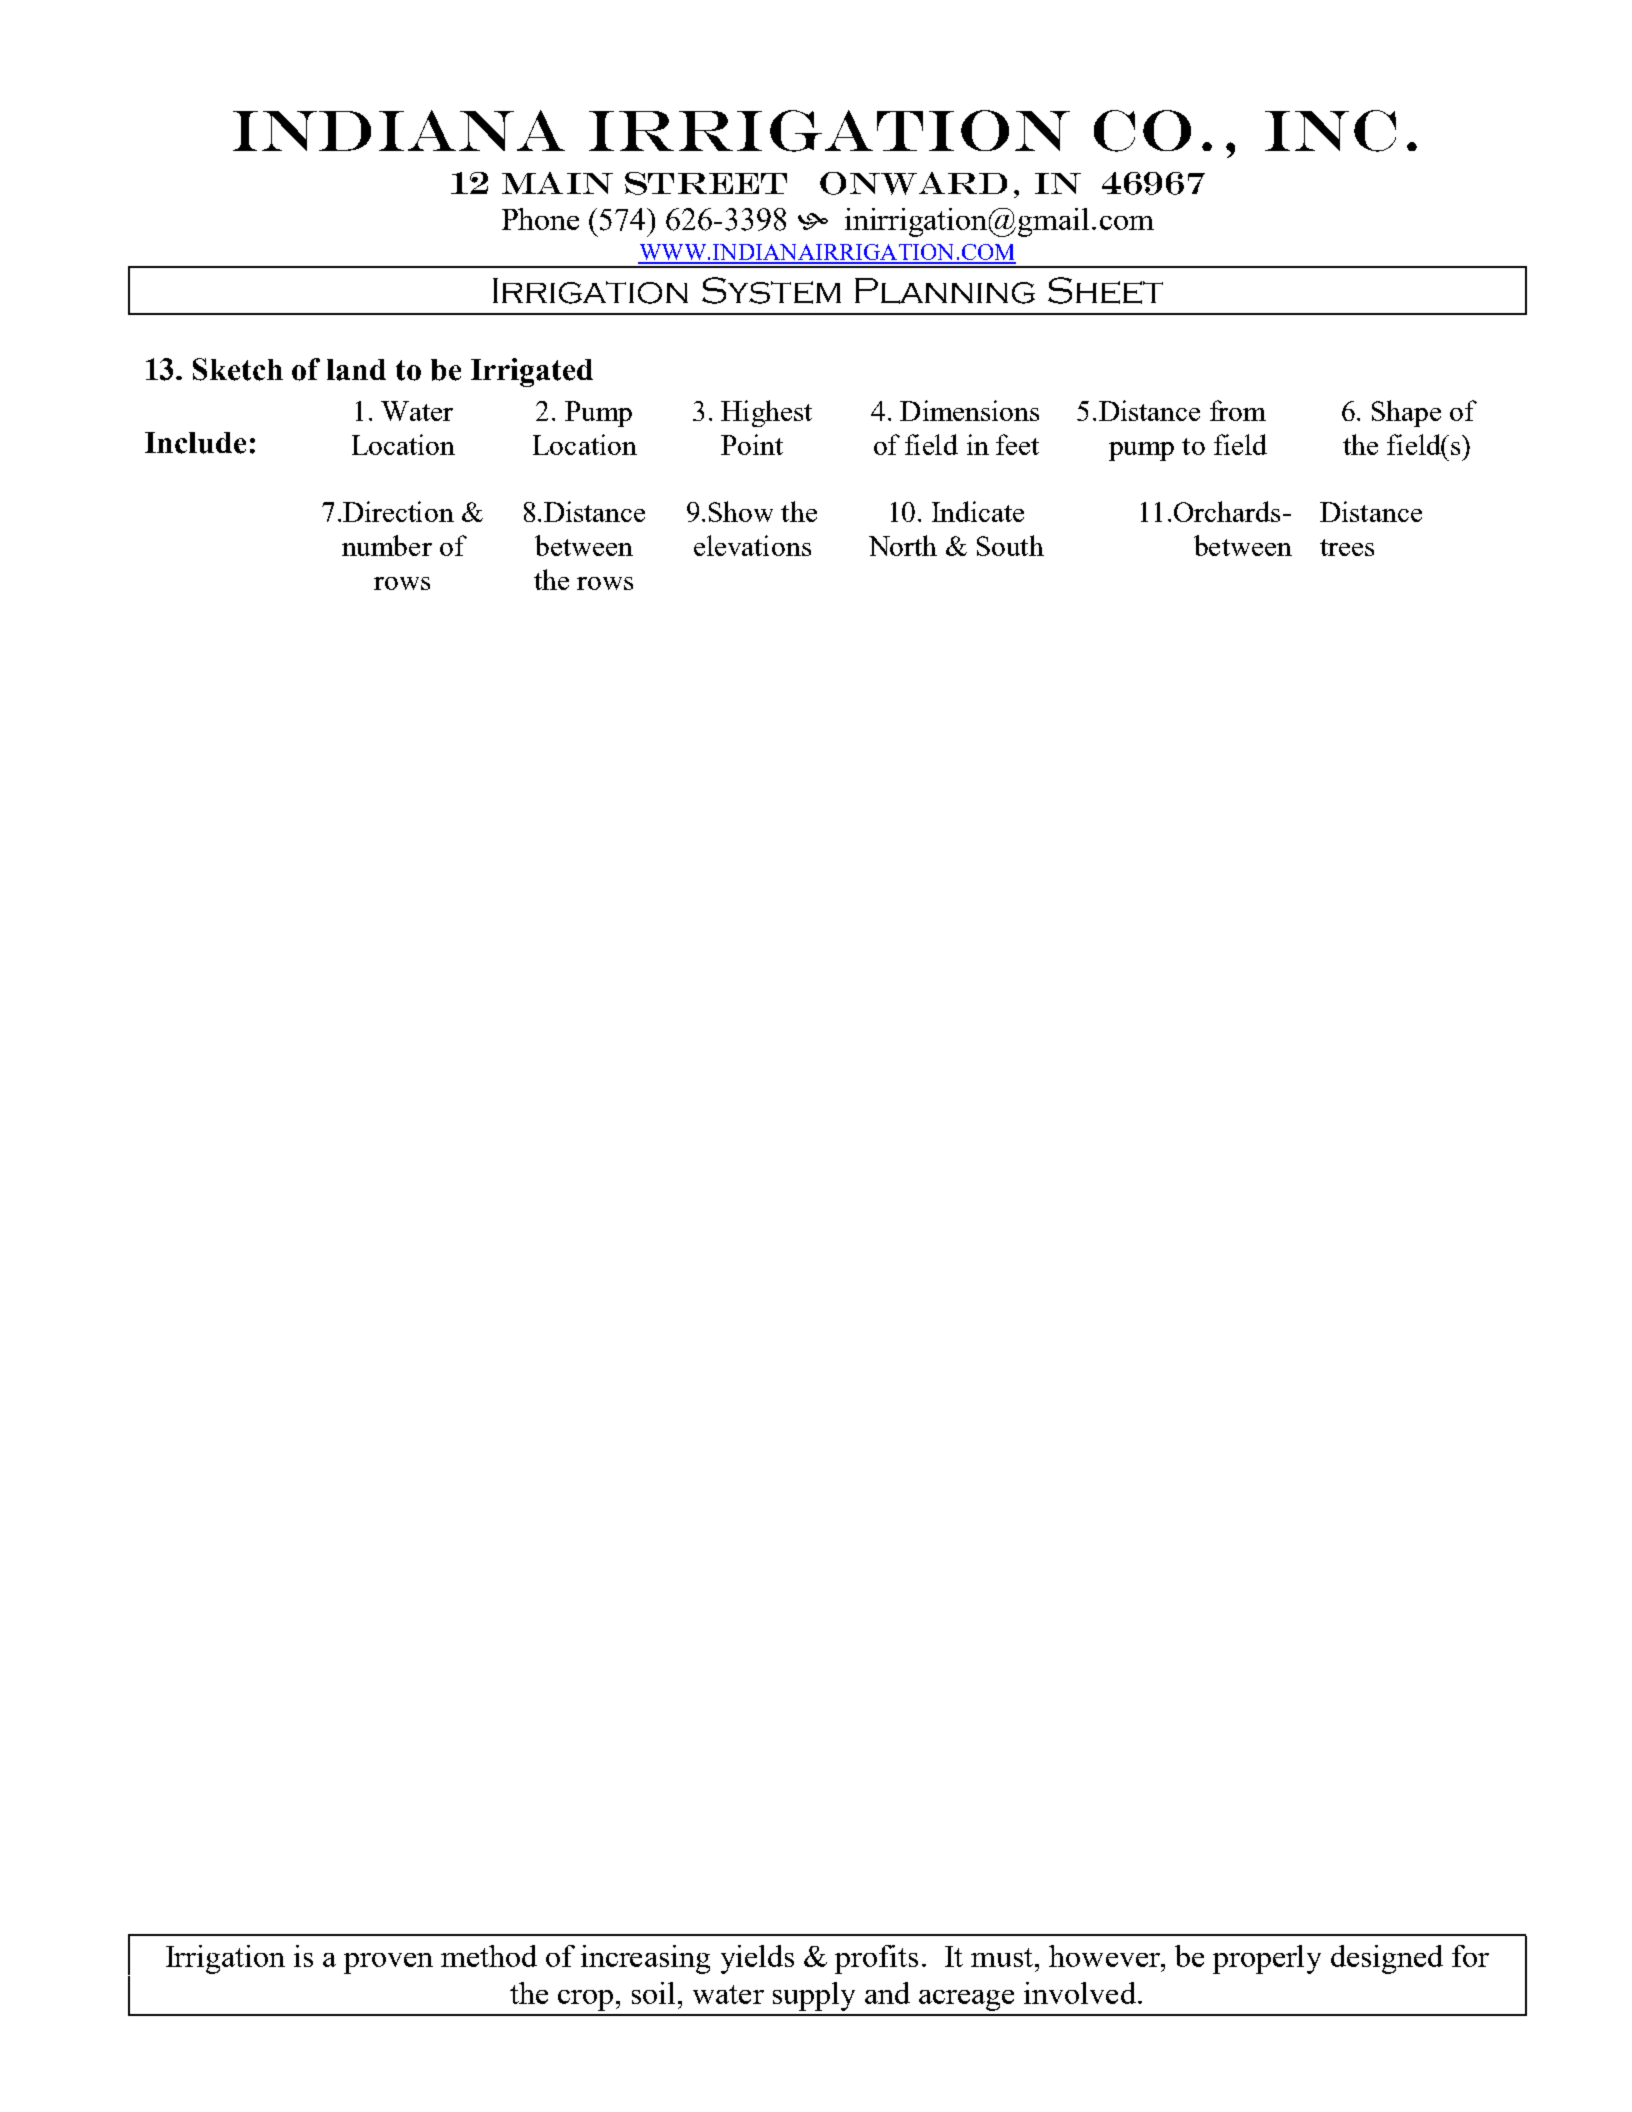 The image size is (1632, 2112). I want to click on land, so click(356, 370).
